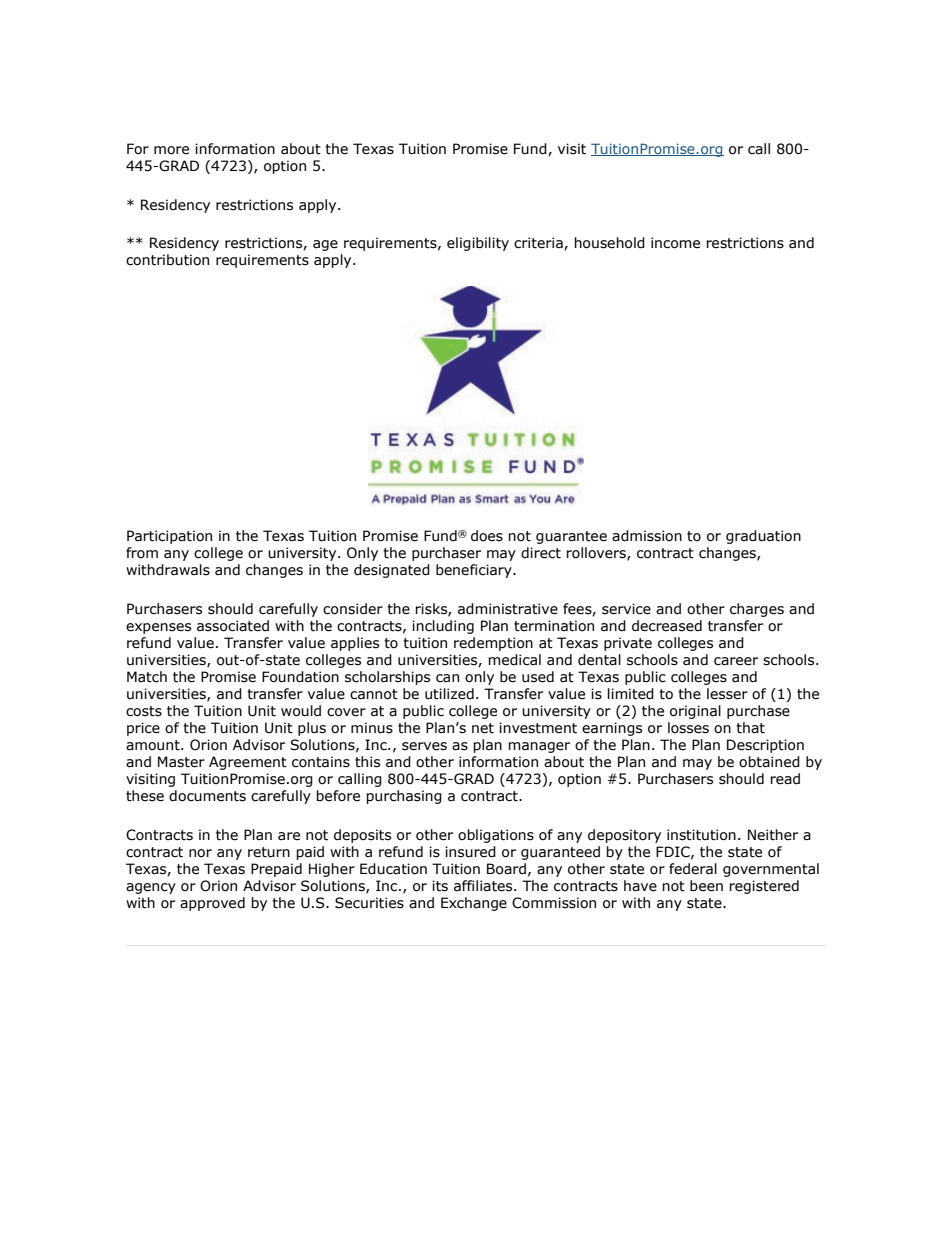 This screenshot has width=952, height=1233. What do you see at coordinates (212, 904) in the screenshot?
I see `approved` at bounding box center [212, 904].
